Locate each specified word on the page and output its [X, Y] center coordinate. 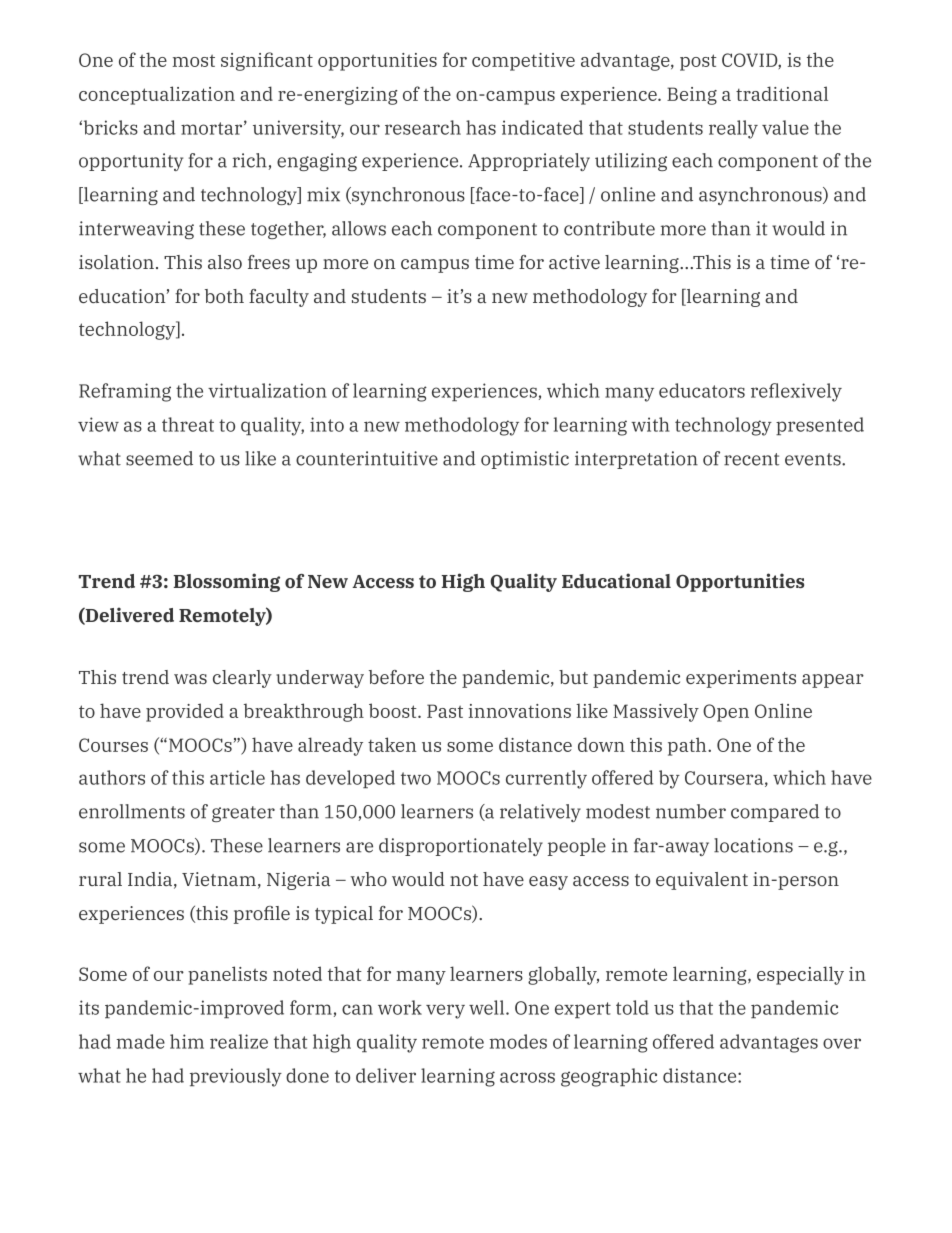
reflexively [796, 392]
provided [185, 712]
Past [445, 711]
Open [726, 713]
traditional [782, 93]
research [423, 127]
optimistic [525, 460]
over [842, 1043]
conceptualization [157, 95]
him [187, 1041]
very [445, 1011]
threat [188, 424]
